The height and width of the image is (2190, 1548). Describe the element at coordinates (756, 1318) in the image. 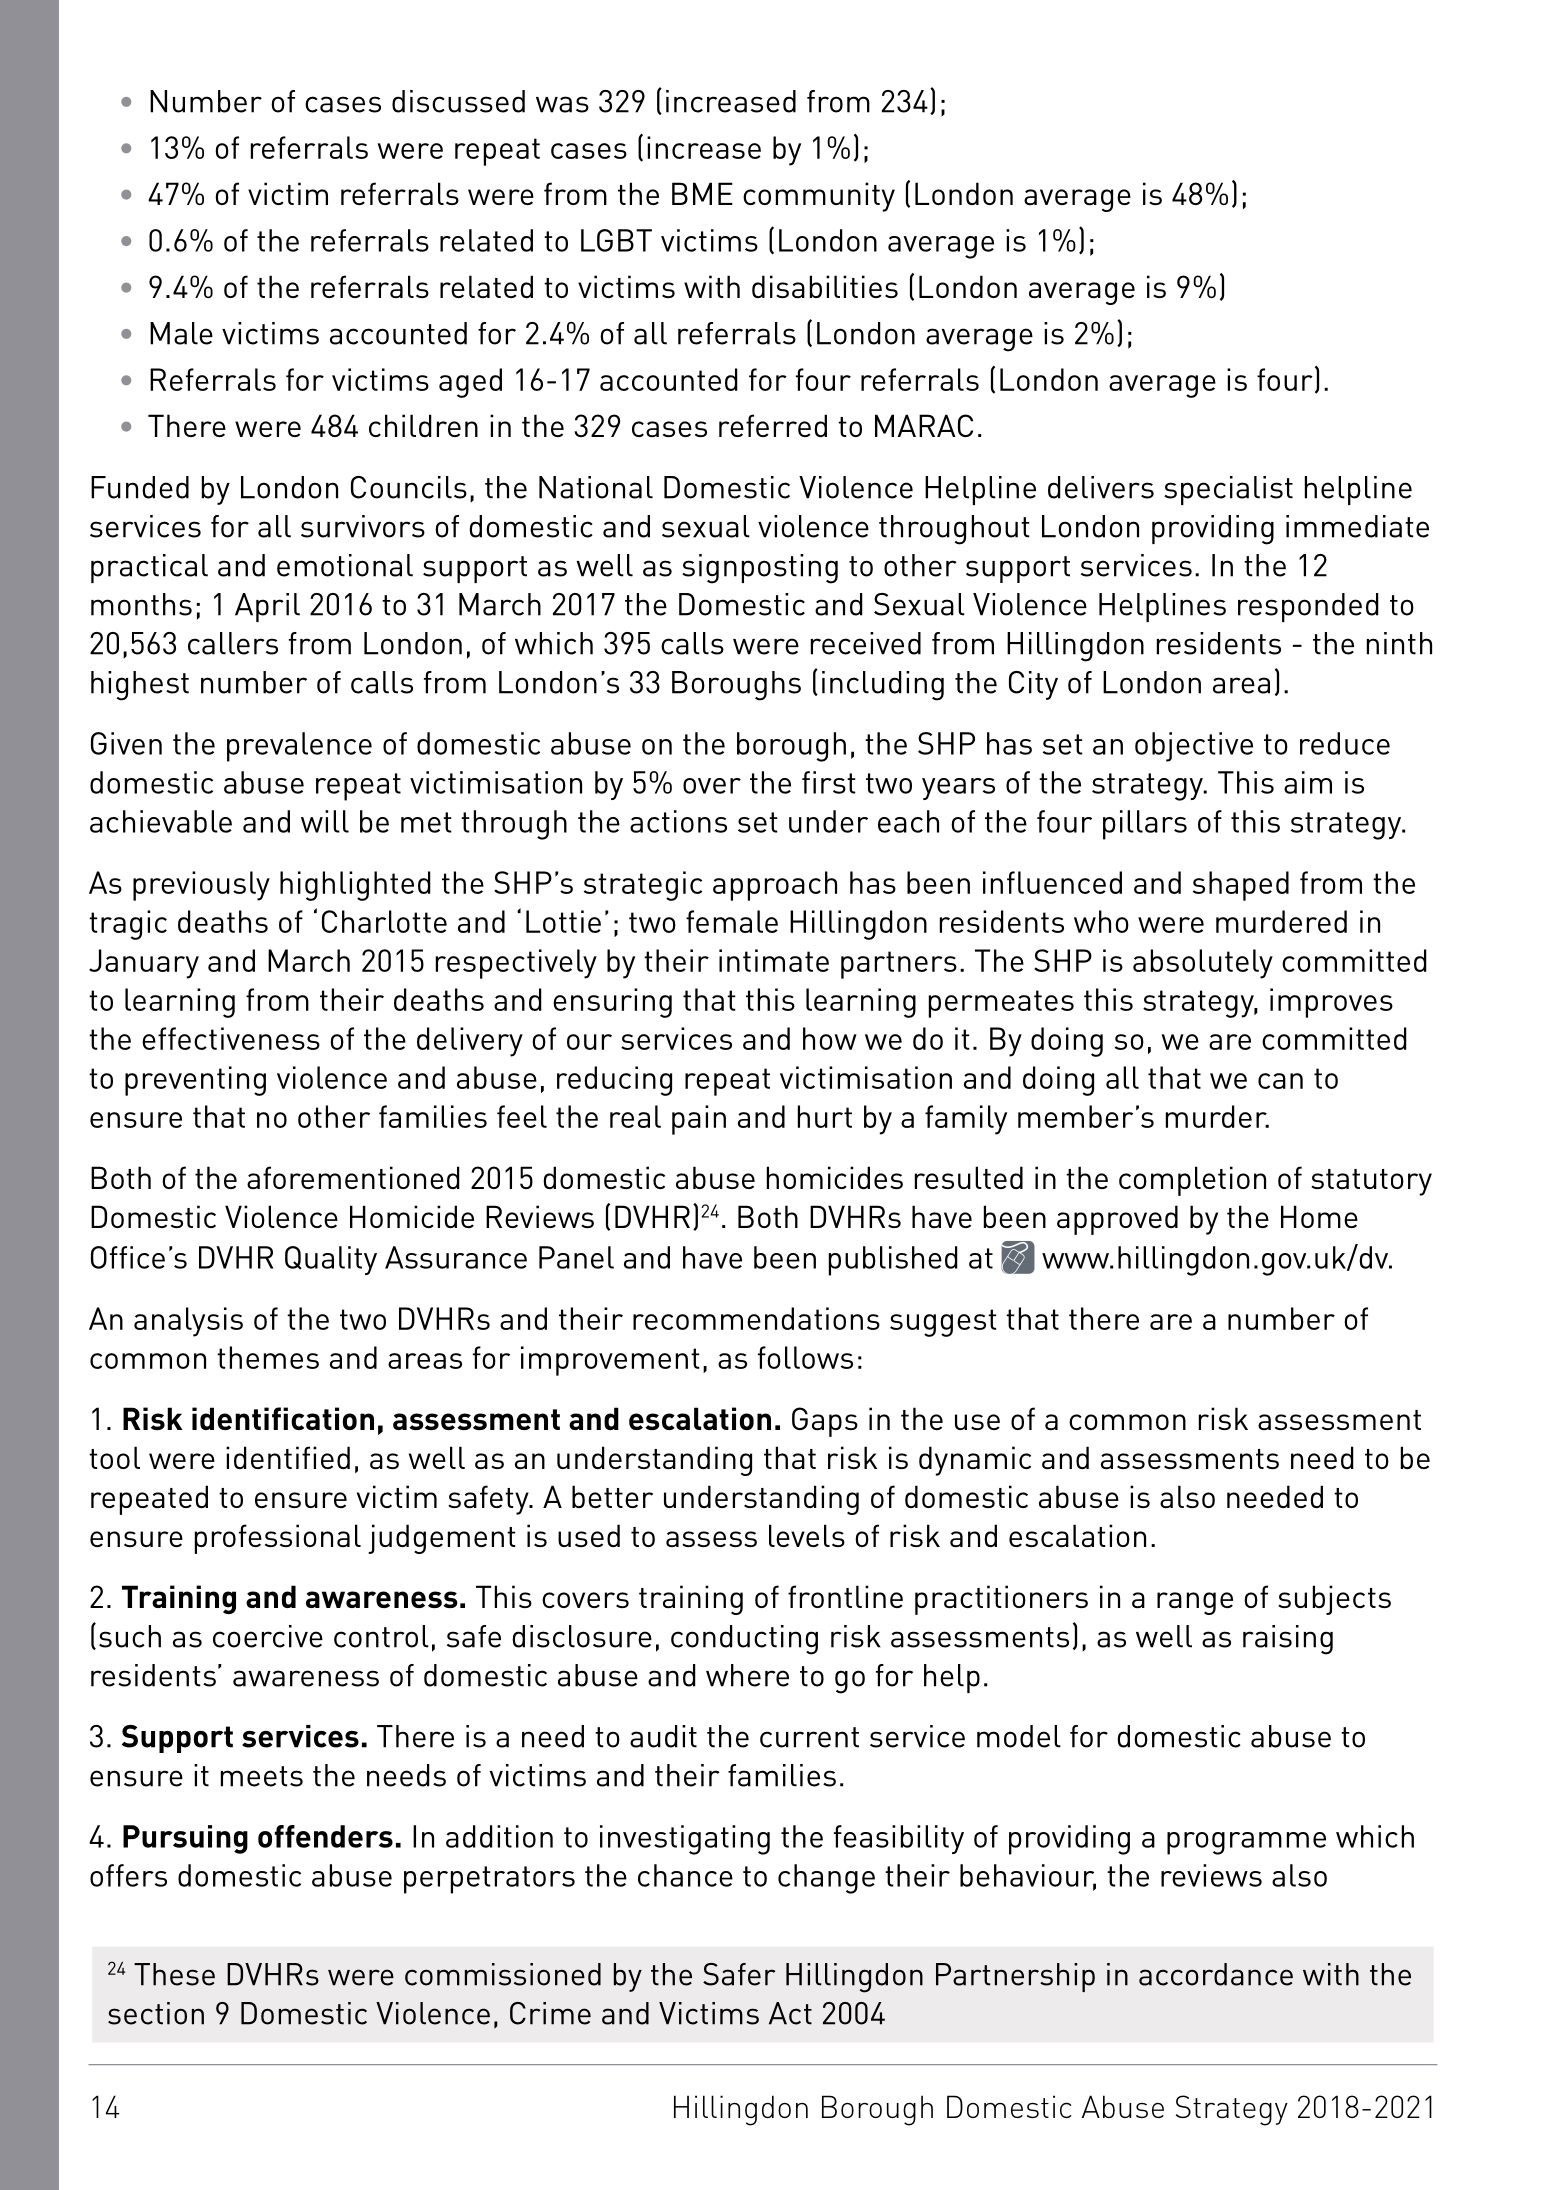

I see `recommendations` at that location.
